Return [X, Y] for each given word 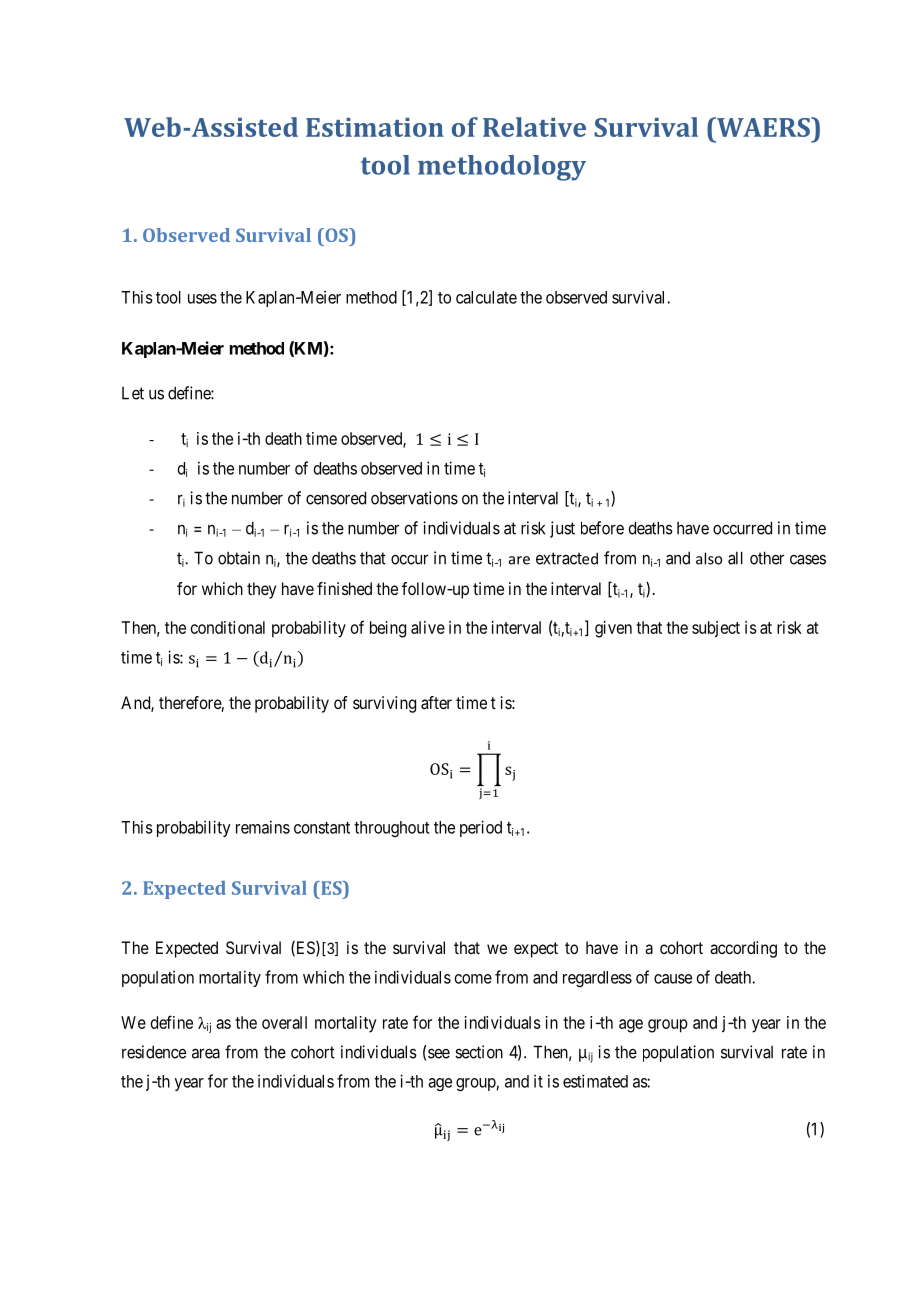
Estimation [375, 127]
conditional [228, 627]
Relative [534, 127]
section [479, 1052]
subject [716, 629]
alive [428, 627]
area [206, 1053]
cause [673, 979]
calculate [486, 297]
